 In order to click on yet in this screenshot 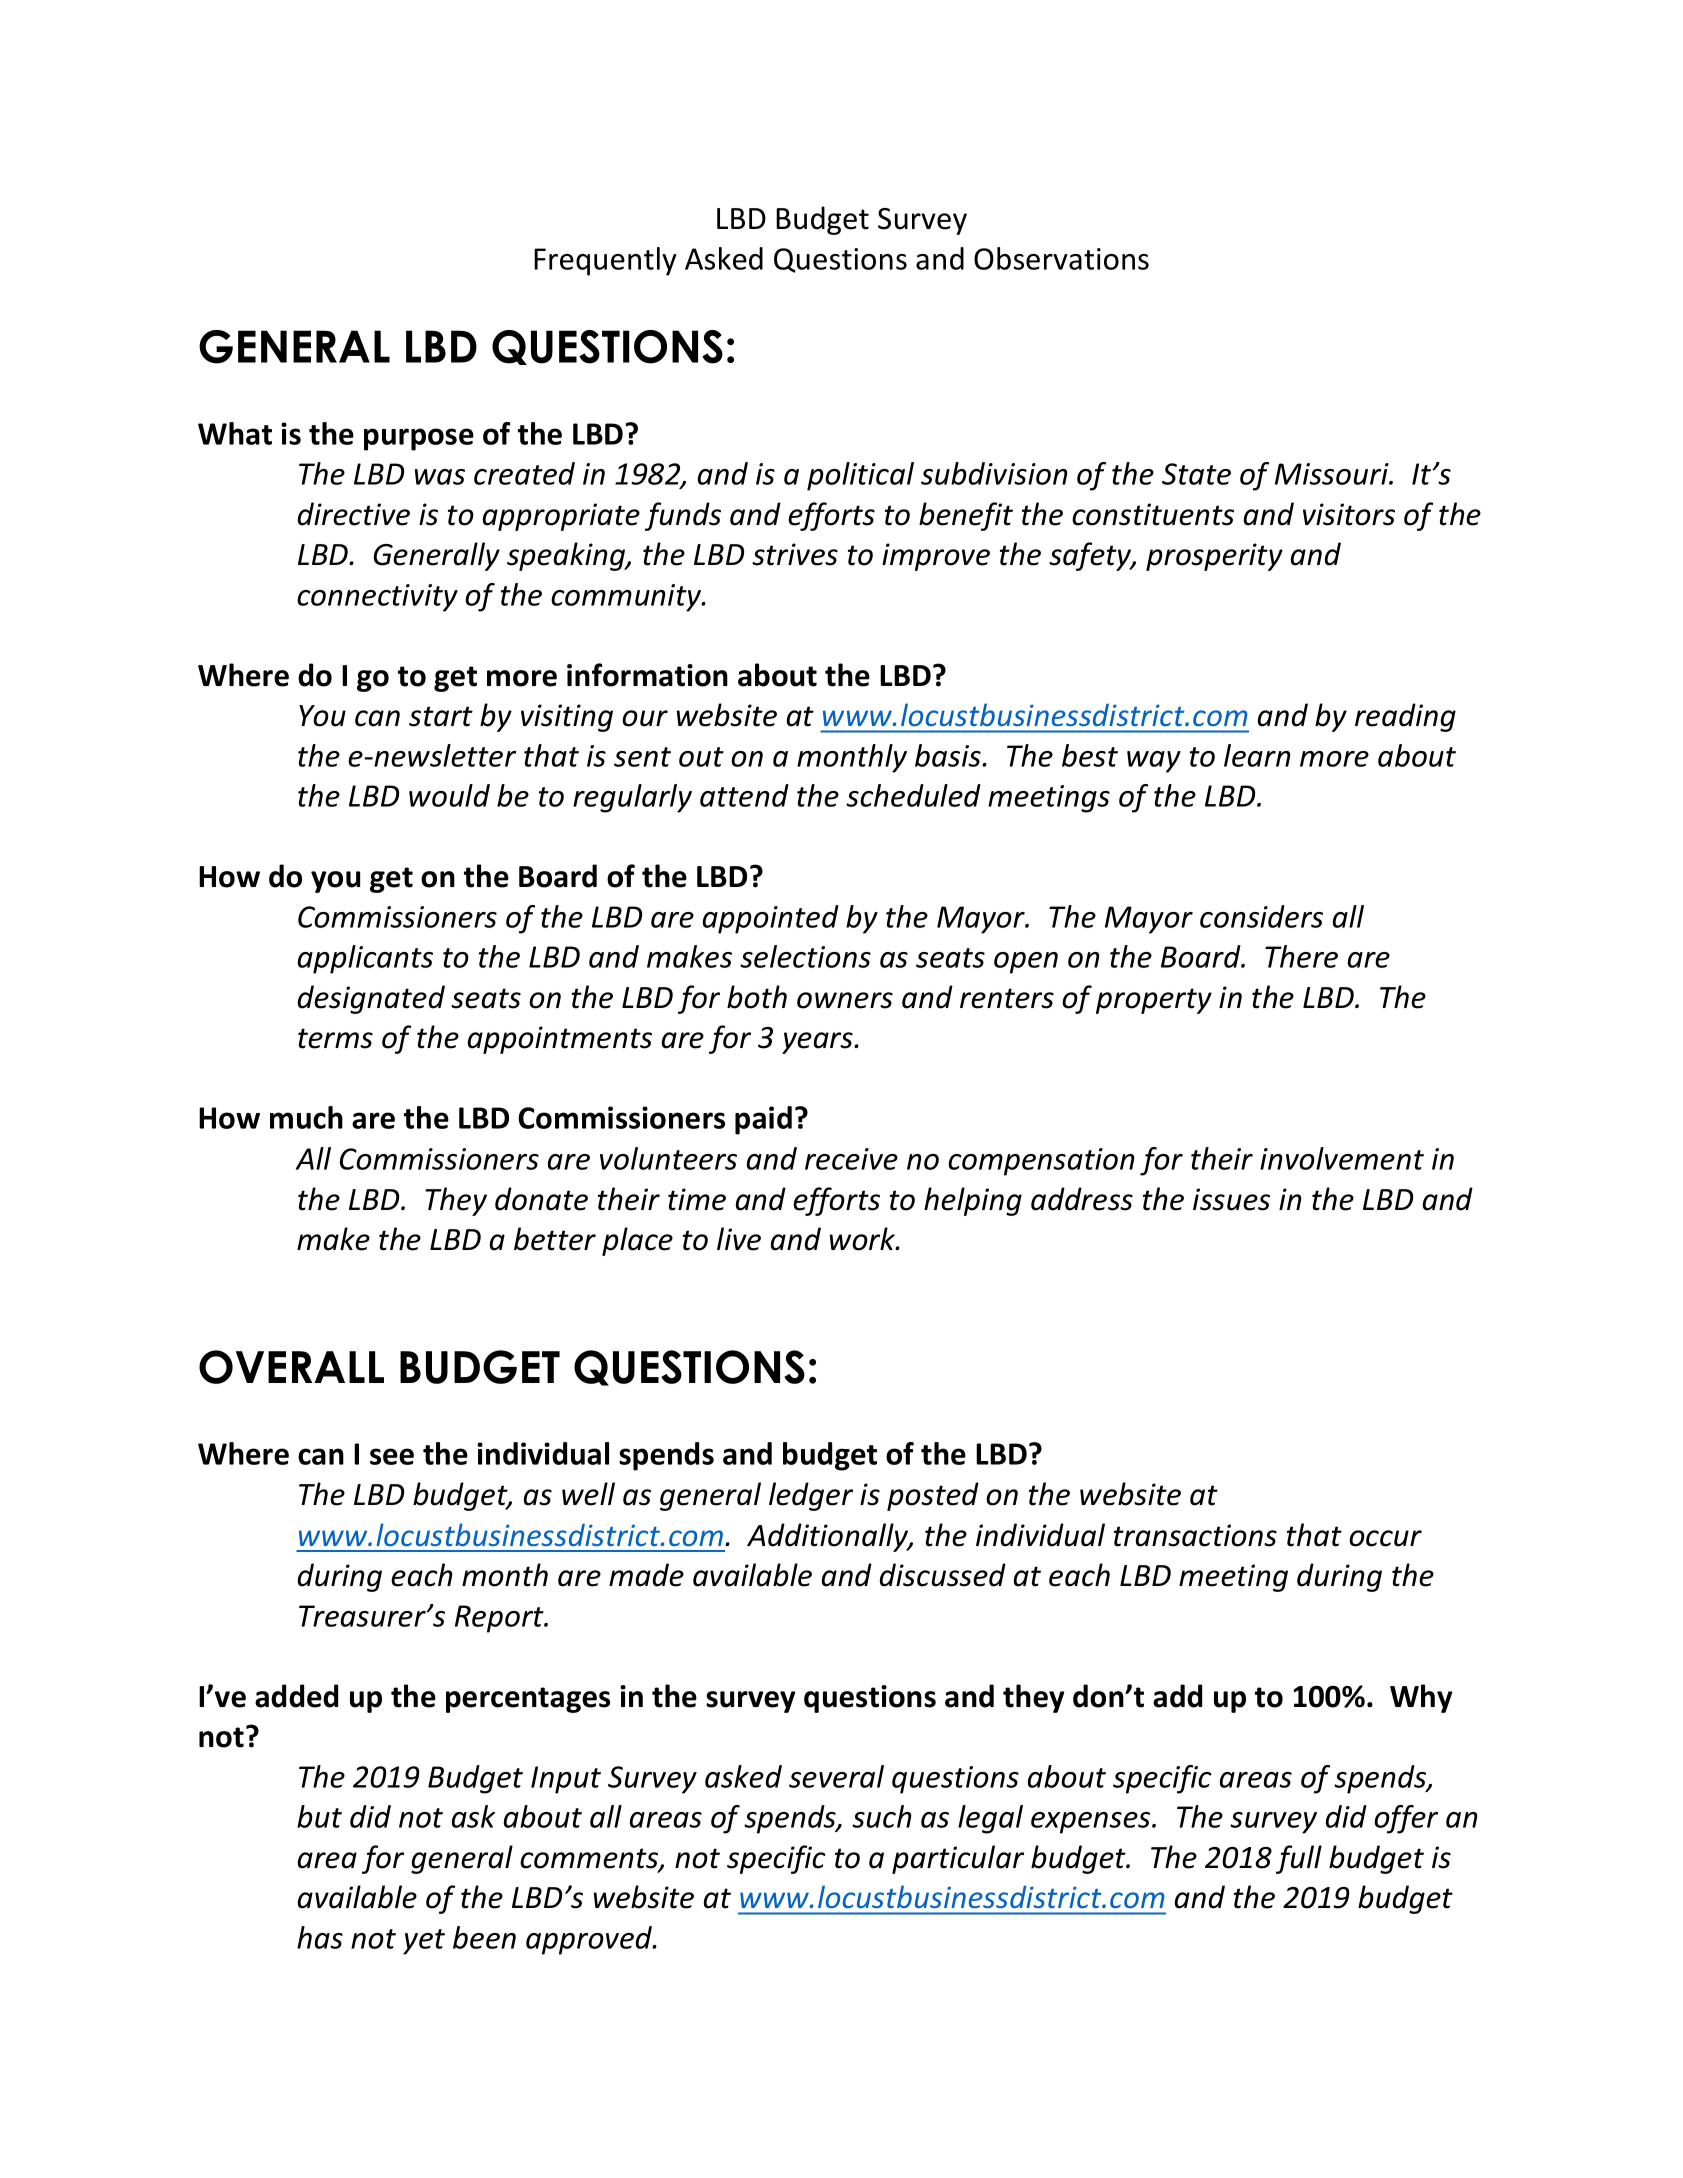, I will do `click(424, 1942)`.
